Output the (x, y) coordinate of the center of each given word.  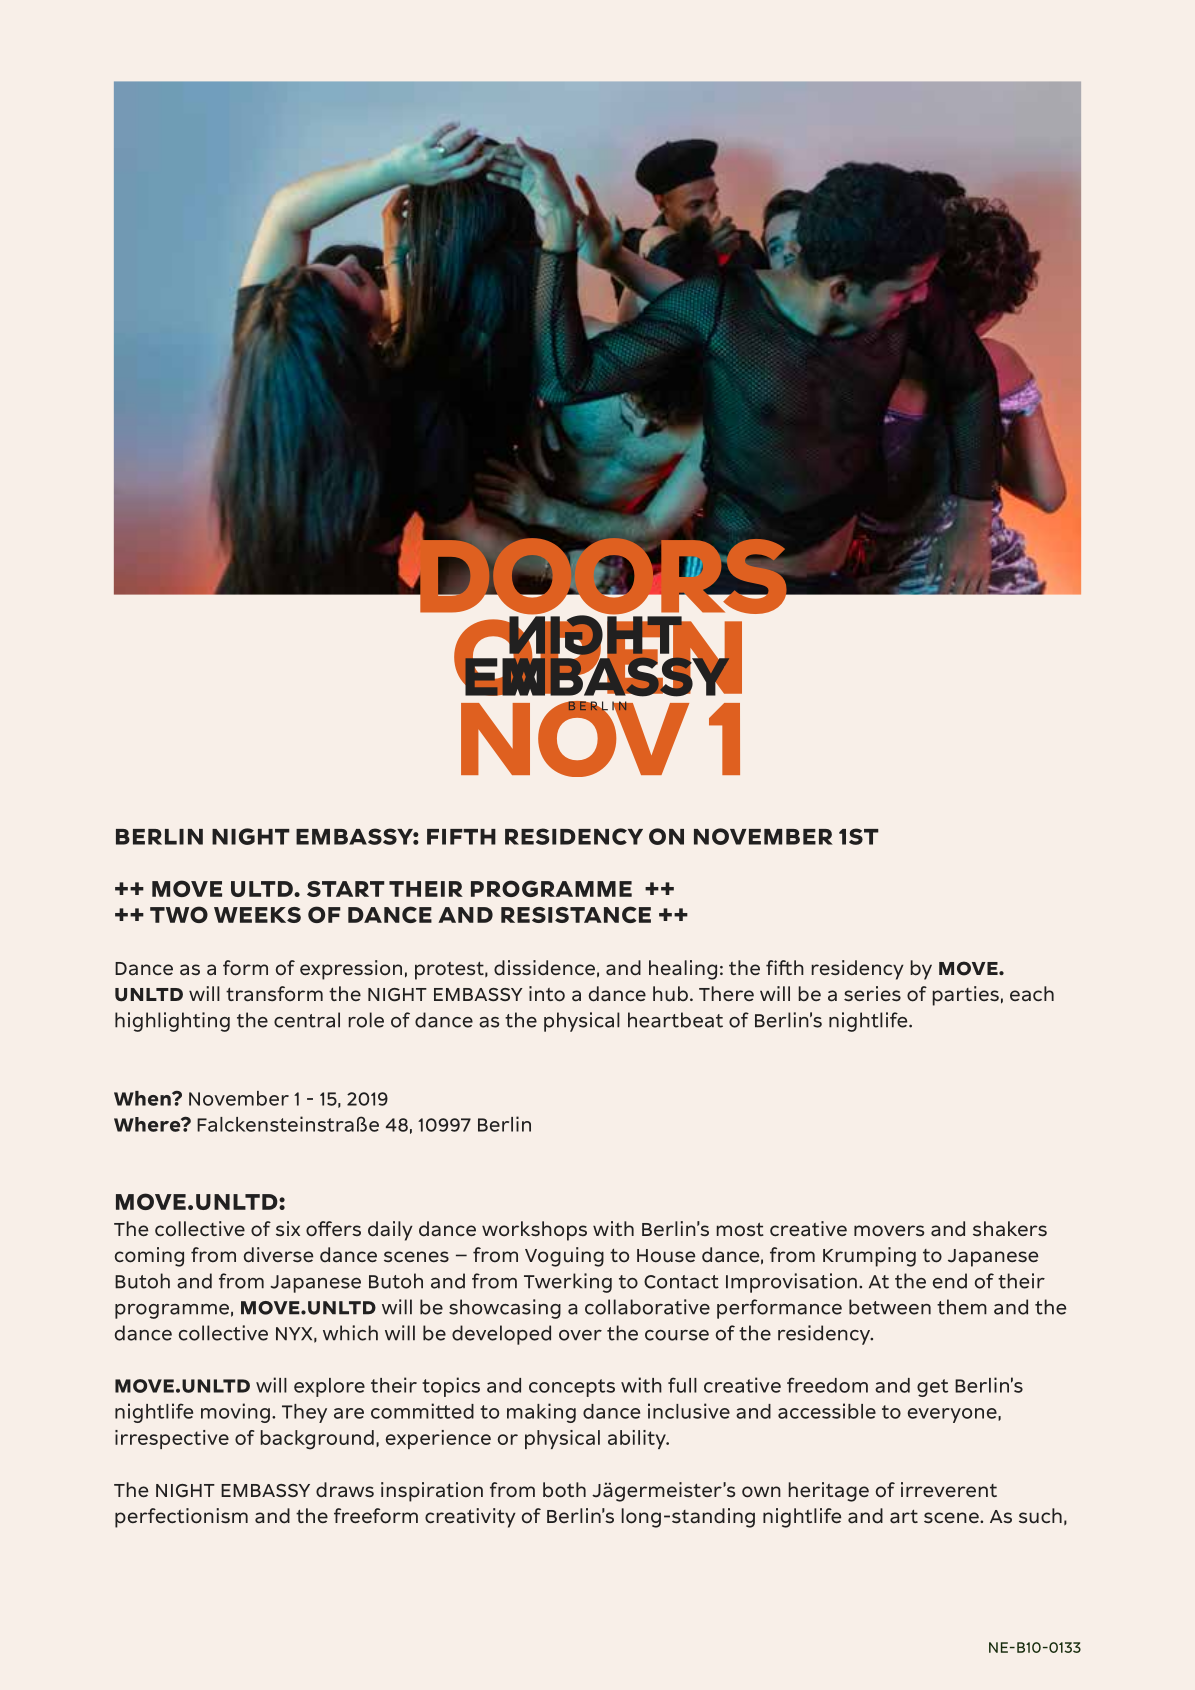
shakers (1010, 1229)
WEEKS (257, 915)
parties (966, 996)
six (288, 1228)
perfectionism (181, 1518)
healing (683, 970)
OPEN (598, 657)
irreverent (949, 1489)
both (564, 1490)
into (547, 994)
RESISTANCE (576, 914)
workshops (534, 1231)
